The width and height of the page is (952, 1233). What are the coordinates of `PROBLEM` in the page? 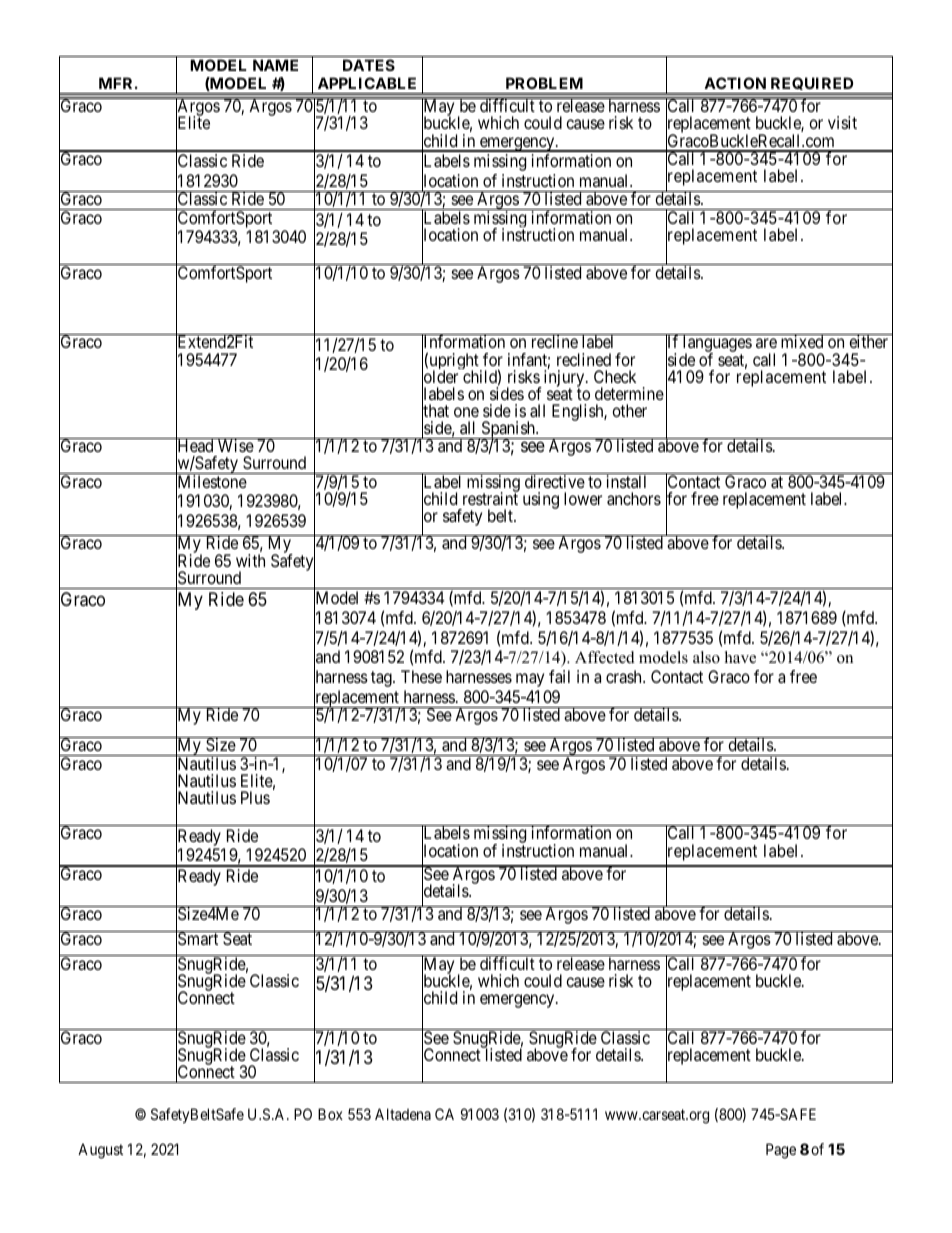 It's located at (544, 83).
